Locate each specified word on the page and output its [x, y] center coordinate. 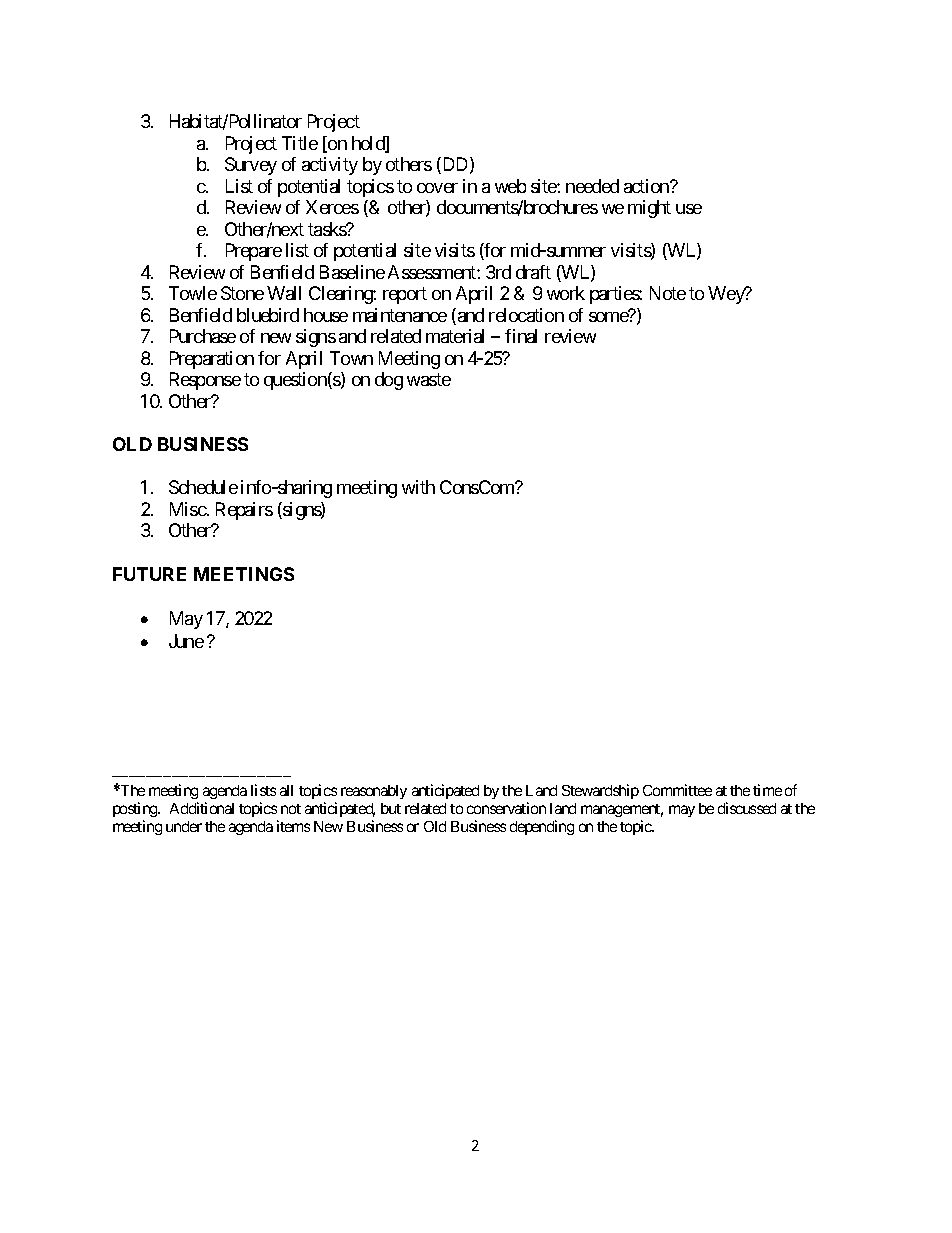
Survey [251, 166]
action [647, 186]
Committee [677, 790]
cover [437, 188]
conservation [506, 808]
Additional [202, 808]
